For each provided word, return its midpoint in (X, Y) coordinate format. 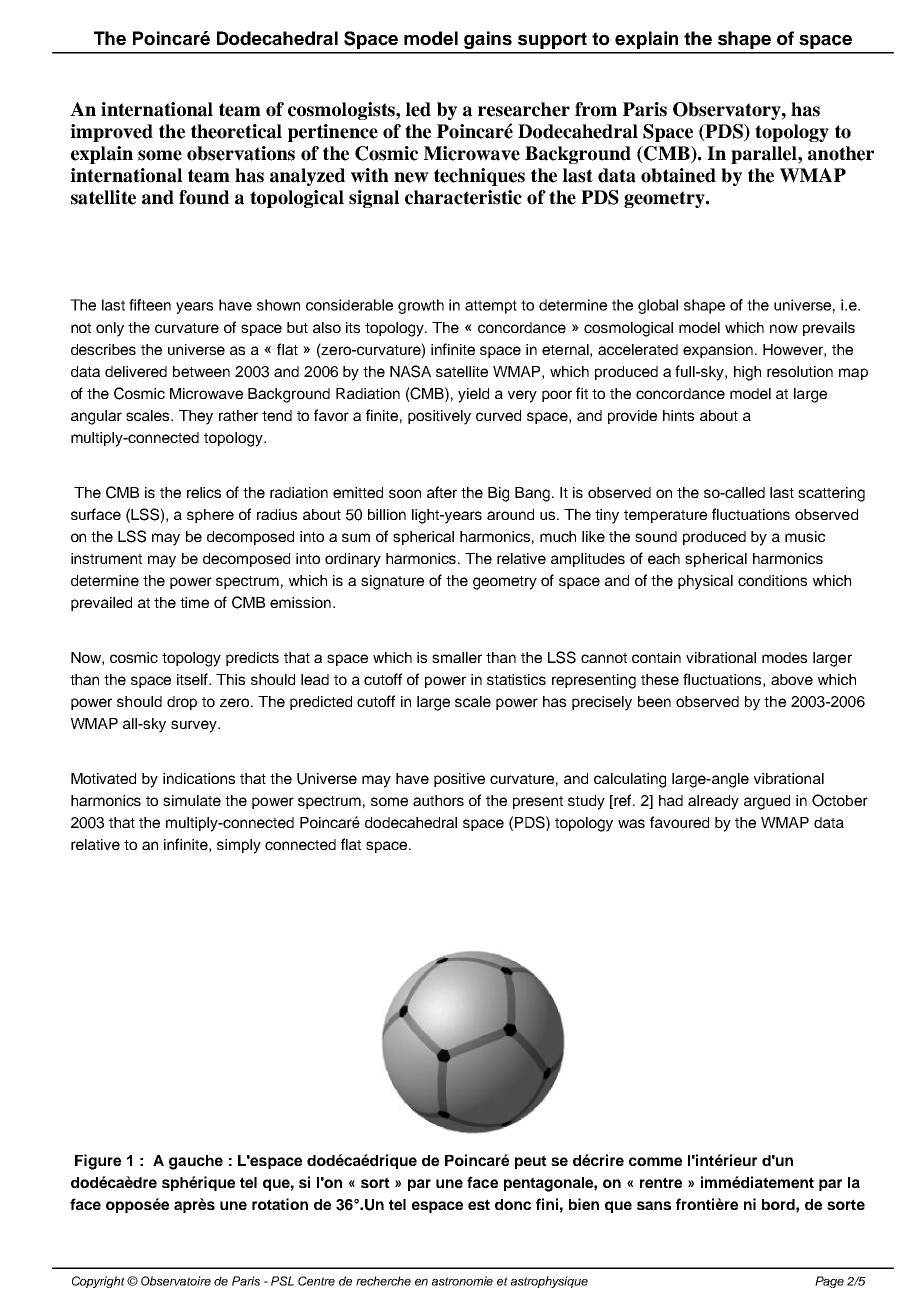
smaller (457, 657)
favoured (679, 822)
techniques (479, 177)
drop (182, 703)
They (196, 417)
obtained (678, 175)
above (792, 679)
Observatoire (176, 1281)
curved (498, 415)
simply (239, 846)
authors (438, 800)
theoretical (236, 131)
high (747, 373)
